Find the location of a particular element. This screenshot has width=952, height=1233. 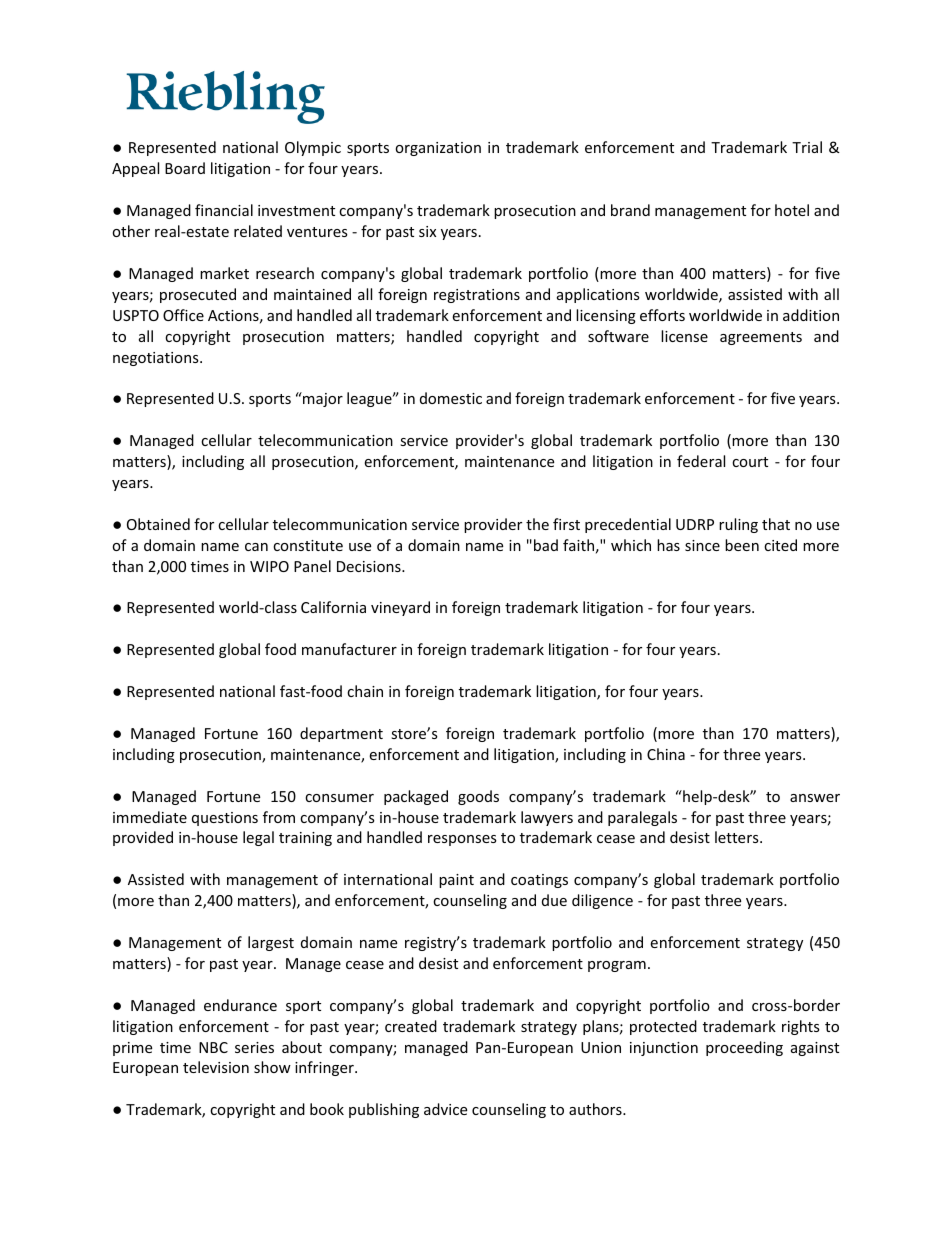

bad is located at coordinates (546, 545).
